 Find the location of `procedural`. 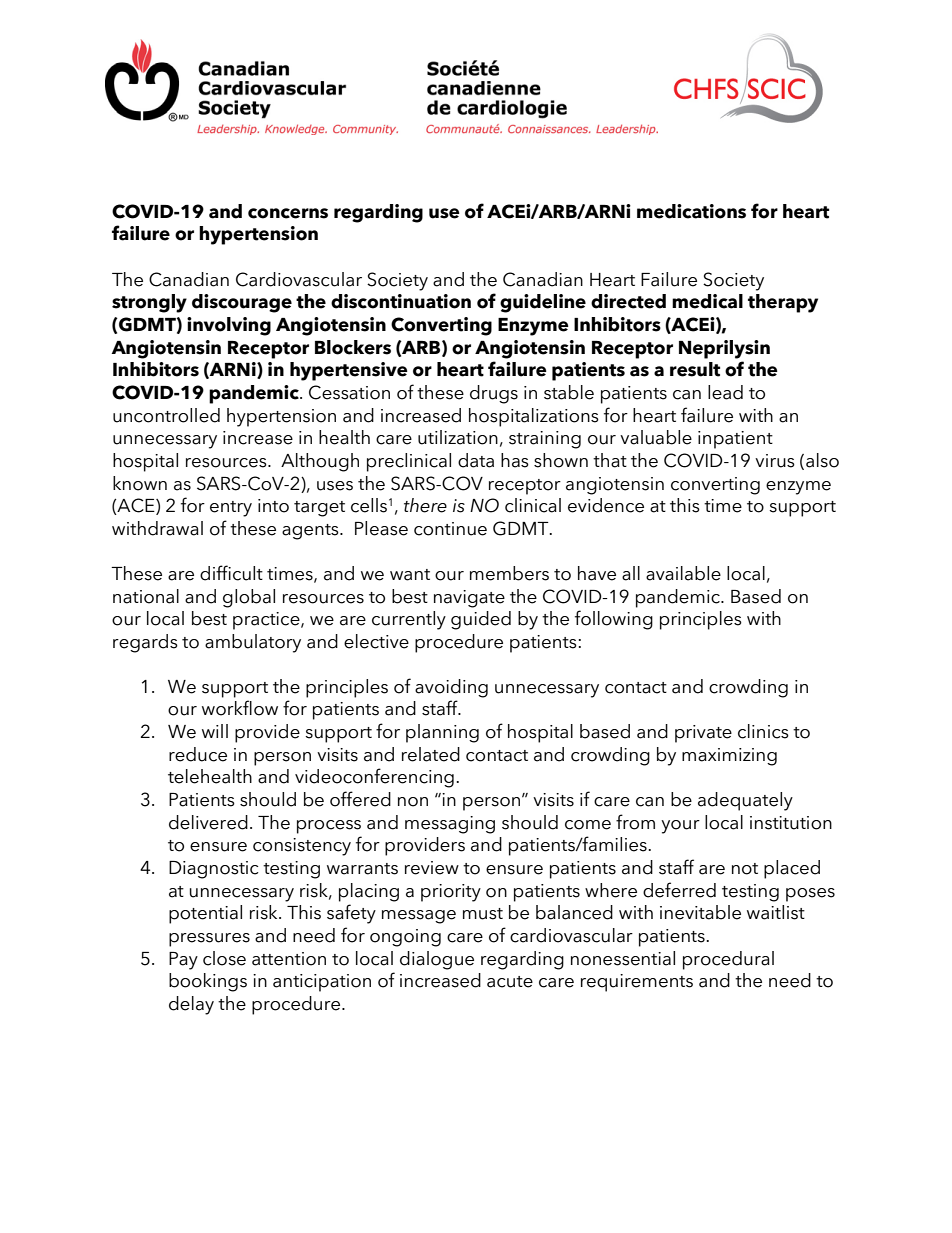

procedural is located at coordinates (728, 960).
